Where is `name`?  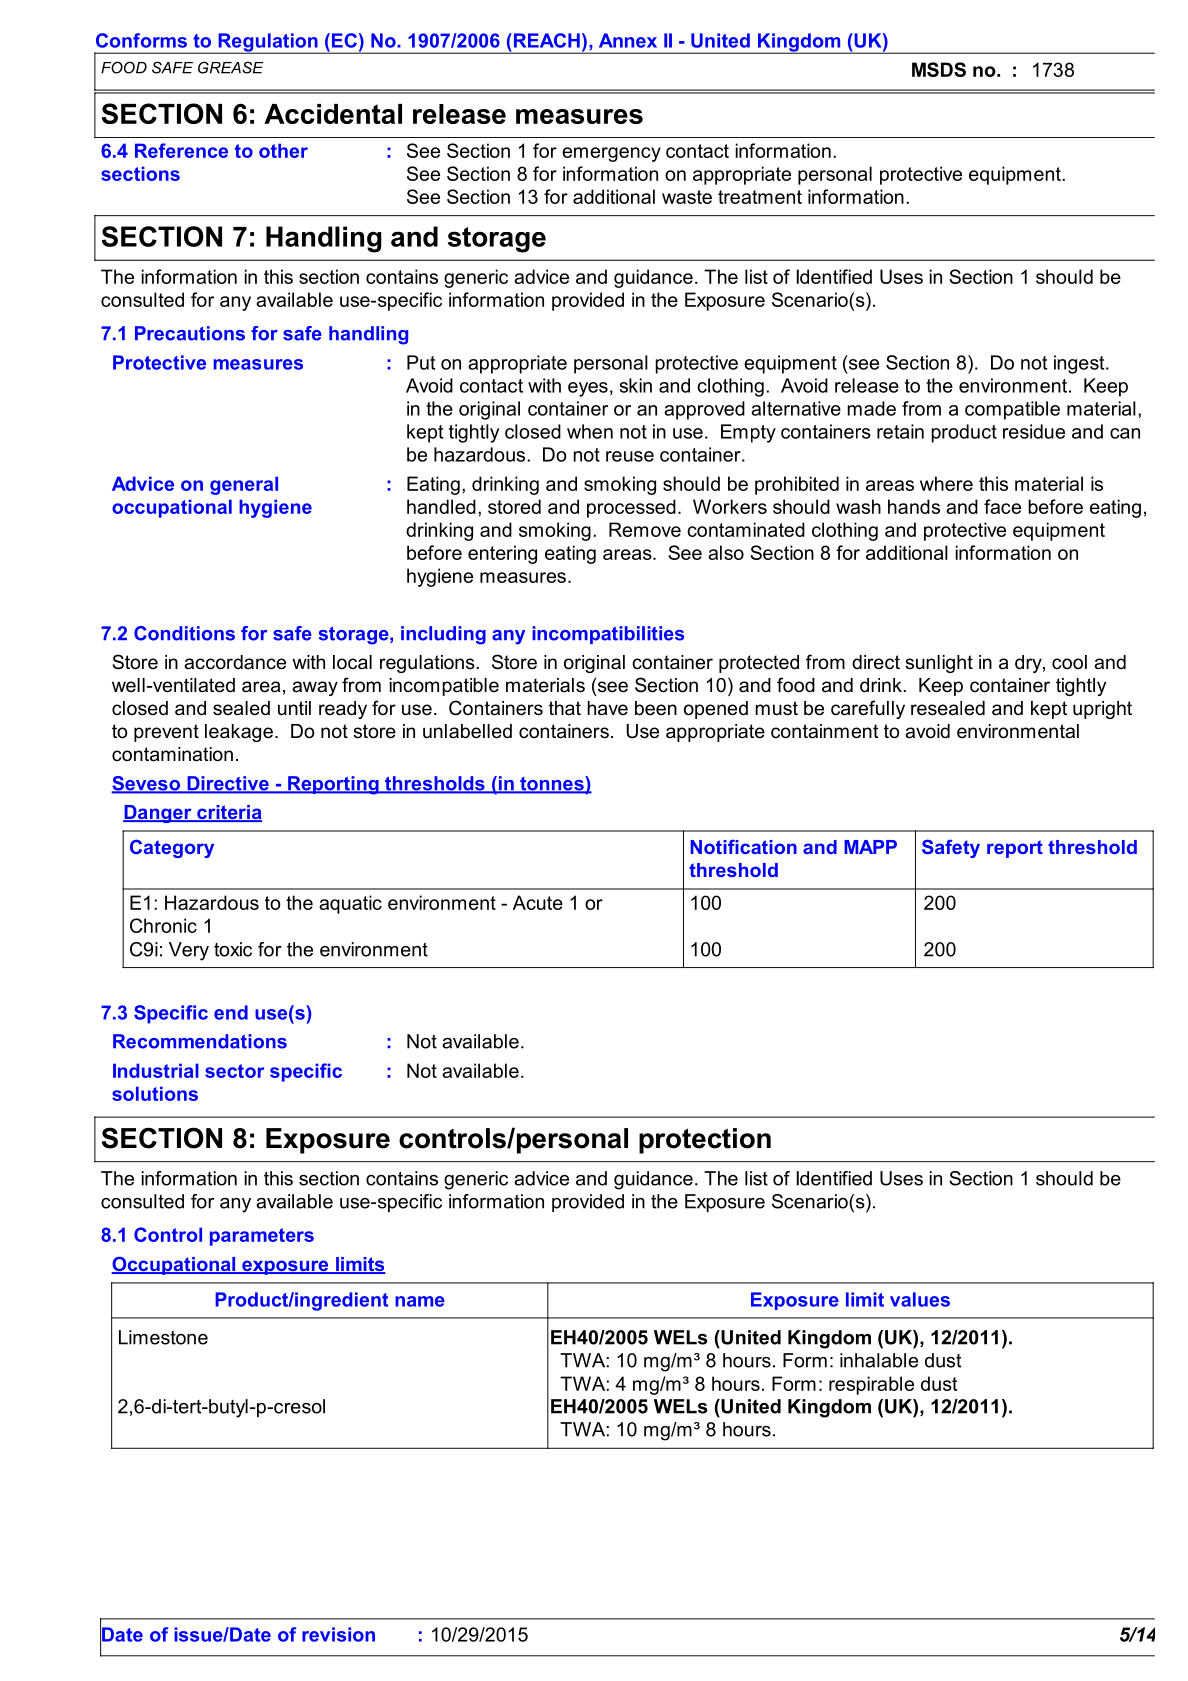 name is located at coordinates (420, 1301).
